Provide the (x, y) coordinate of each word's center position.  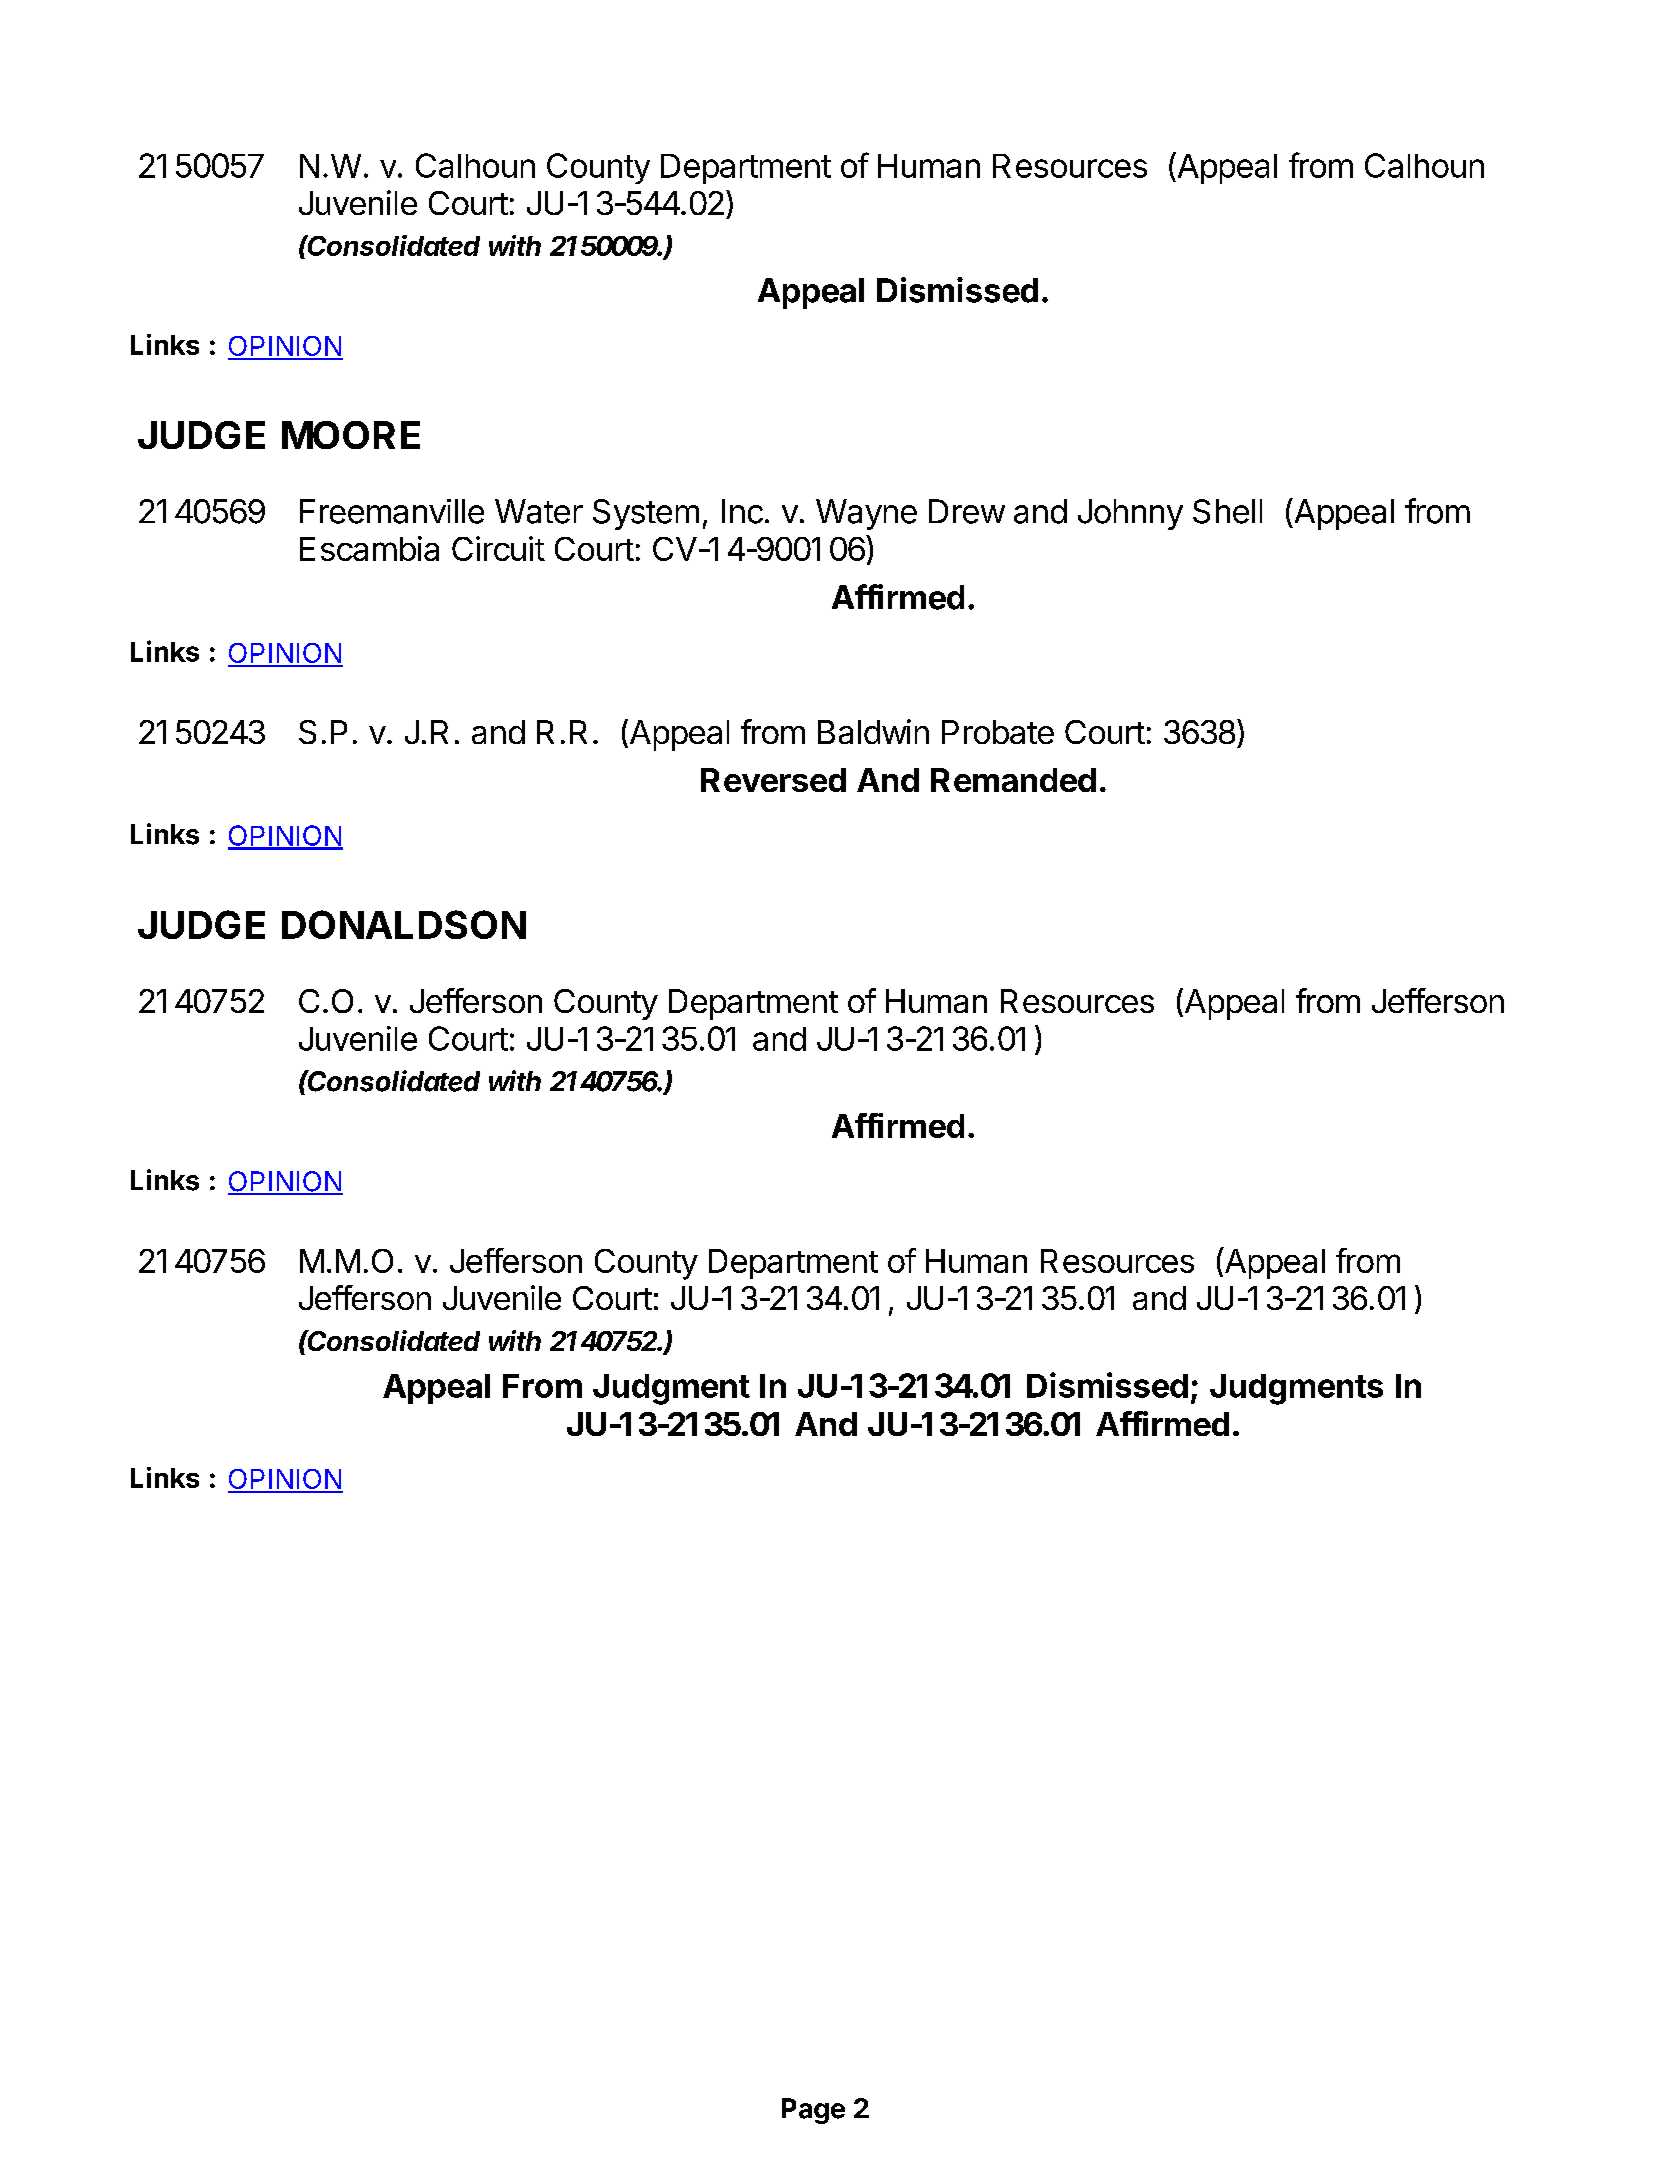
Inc (742, 511)
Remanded (1013, 780)
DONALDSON (404, 924)
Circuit (498, 548)
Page (813, 2111)
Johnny (1130, 514)
